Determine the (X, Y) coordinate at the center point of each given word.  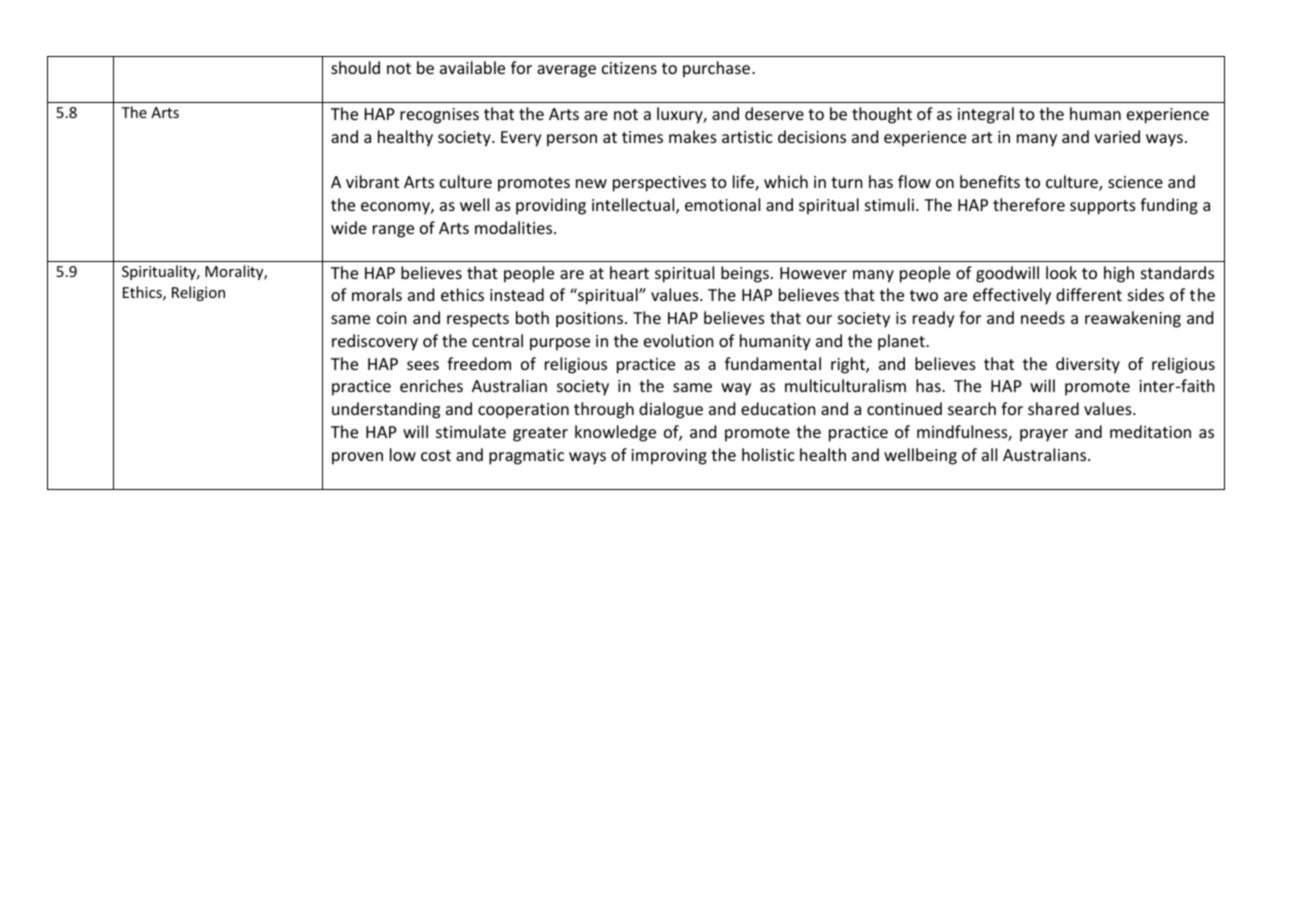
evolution (679, 340)
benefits (990, 181)
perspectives (659, 184)
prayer (1044, 435)
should (355, 67)
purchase (718, 69)
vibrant (372, 181)
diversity (1088, 365)
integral (986, 115)
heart (629, 272)
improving (669, 457)
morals (377, 294)
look (1061, 272)
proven (357, 458)
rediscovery (375, 342)
